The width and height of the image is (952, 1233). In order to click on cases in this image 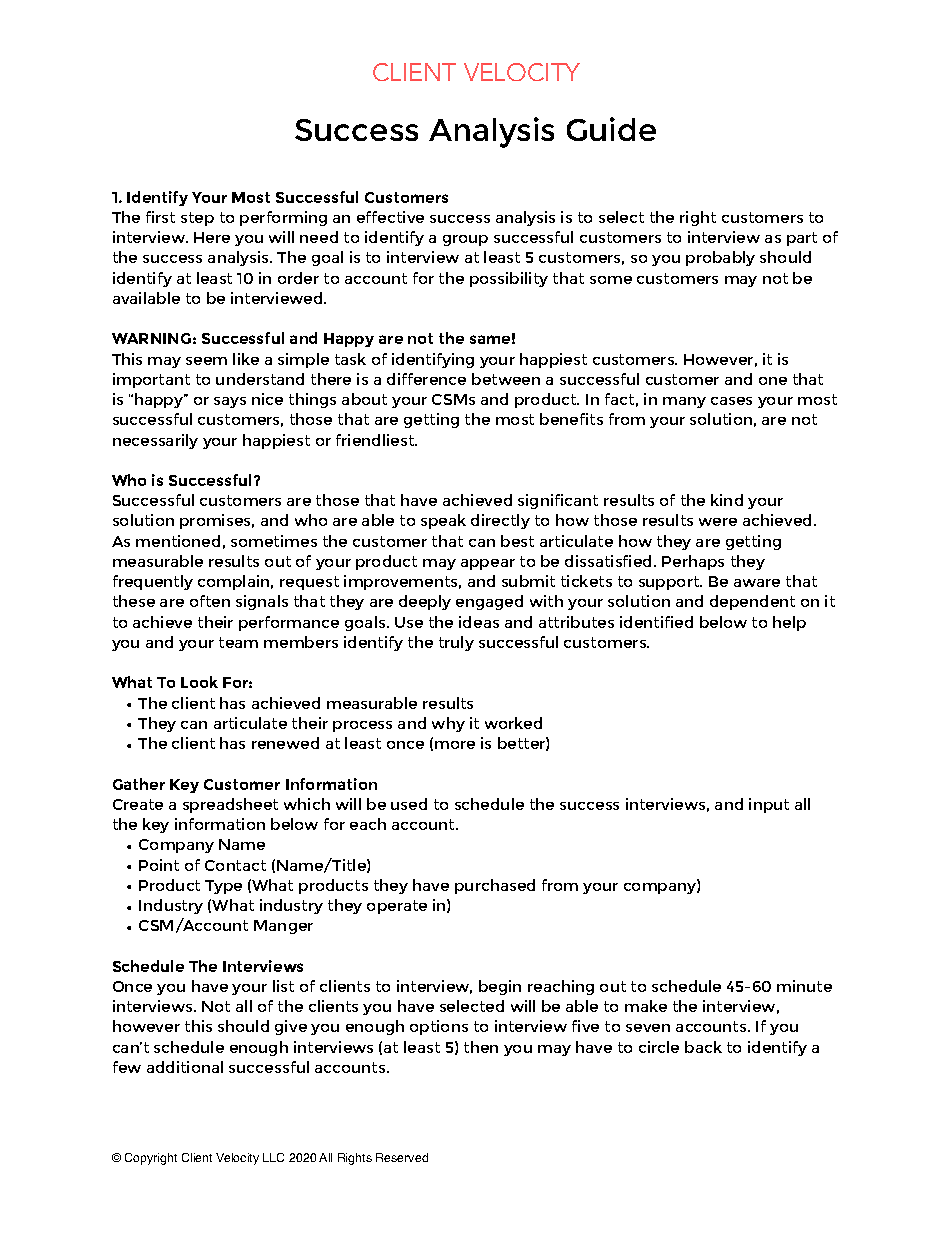, I will do `click(731, 401)`.
